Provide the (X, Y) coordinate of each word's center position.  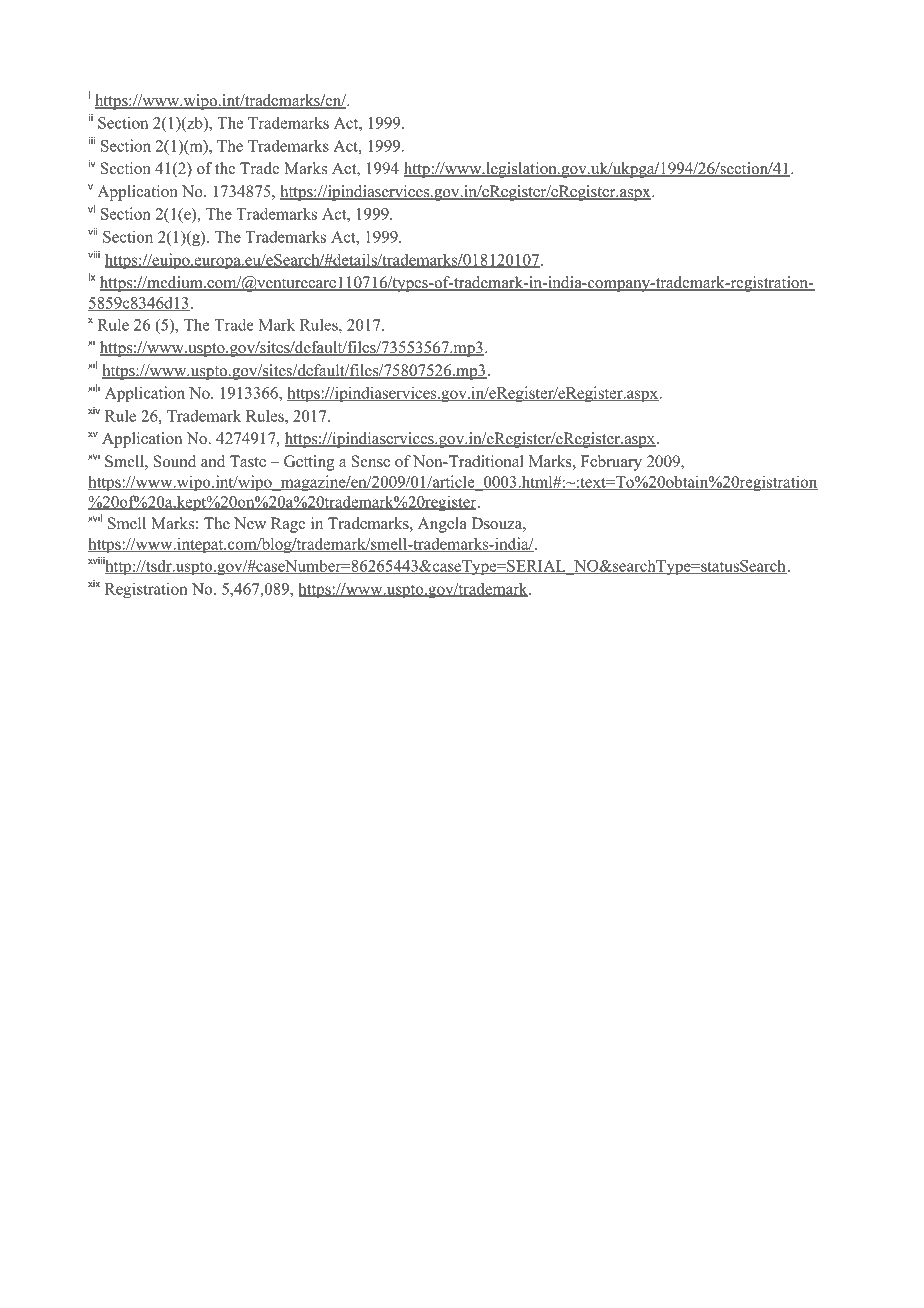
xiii (94, 388)
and (213, 461)
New (250, 523)
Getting (309, 463)
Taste (248, 461)
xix (94, 583)
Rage (288, 525)
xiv (94, 410)
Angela (442, 525)
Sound (175, 461)
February (611, 463)
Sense (371, 461)
